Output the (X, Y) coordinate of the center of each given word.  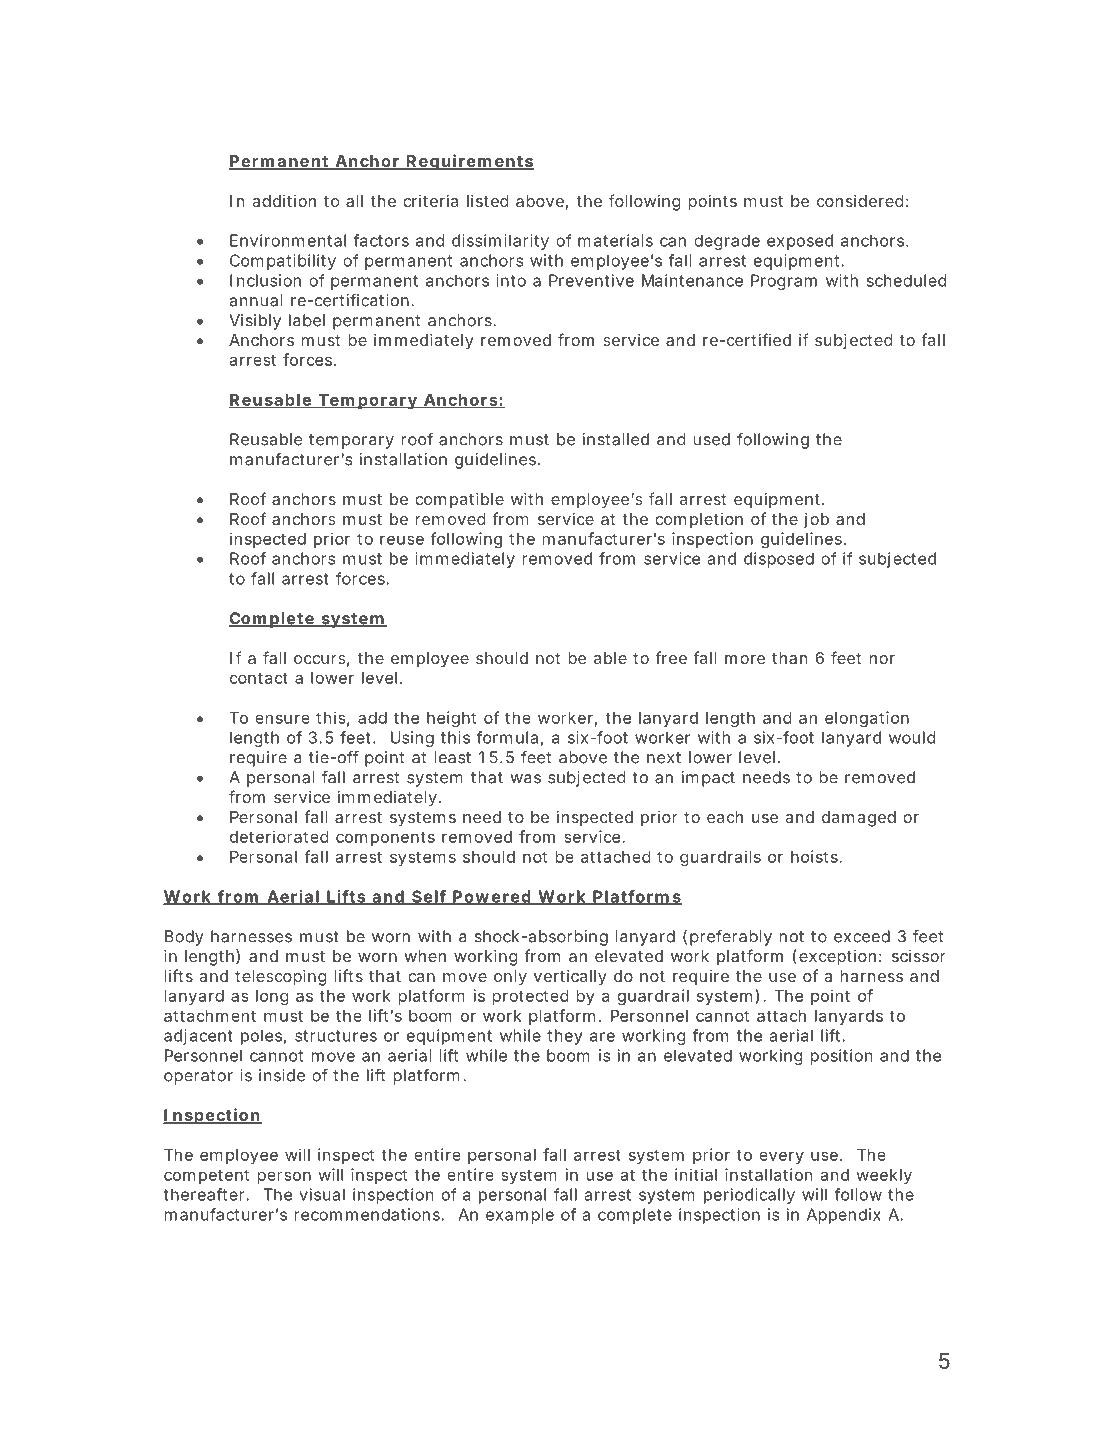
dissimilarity (500, 242)
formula (507, 737)
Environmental (288, 240)
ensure (282, 719)
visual (322, 1194)
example (520, 1216)
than (789, 658)
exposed (800, 242)
